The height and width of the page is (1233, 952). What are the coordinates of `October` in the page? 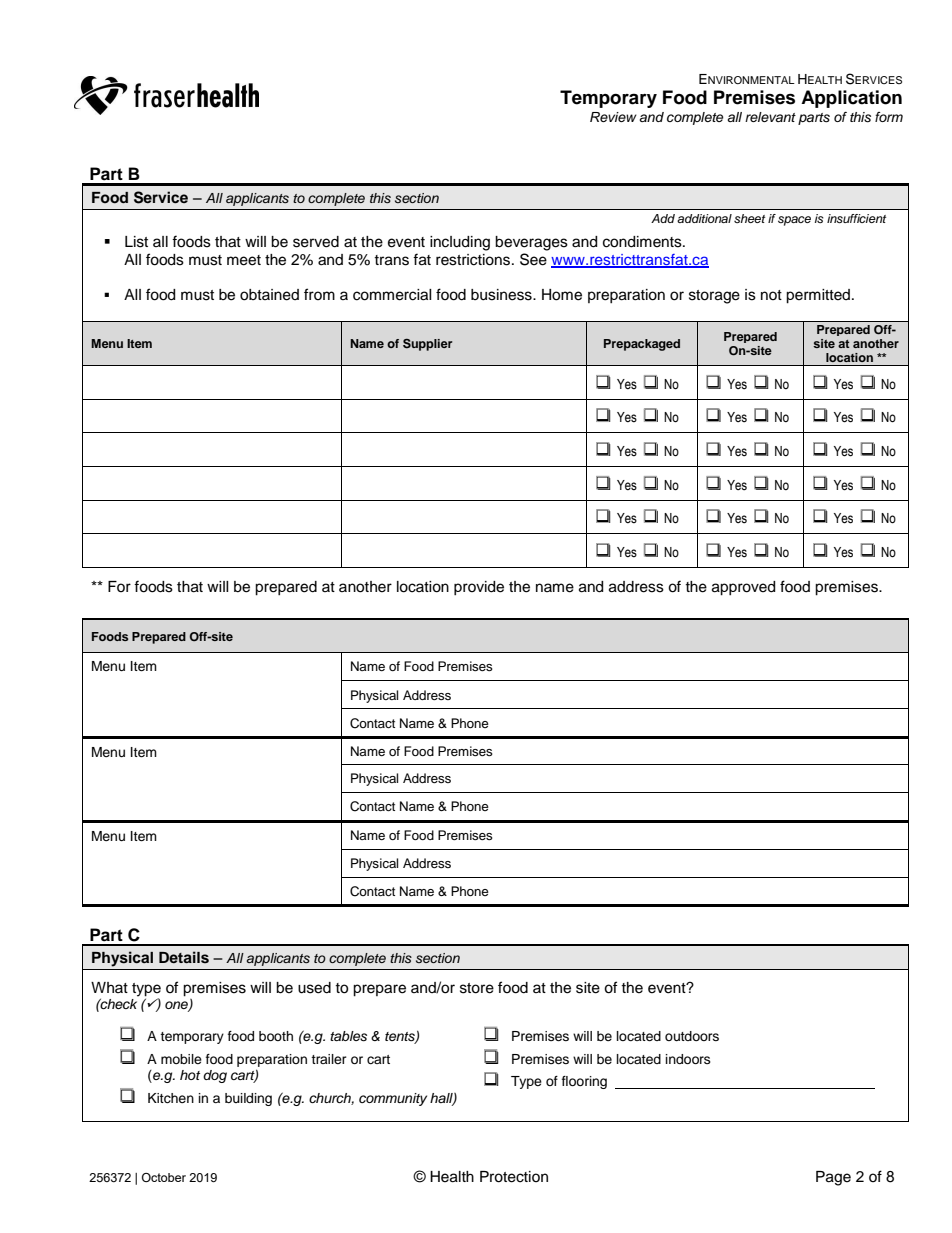 It's located at (164, 1177).
